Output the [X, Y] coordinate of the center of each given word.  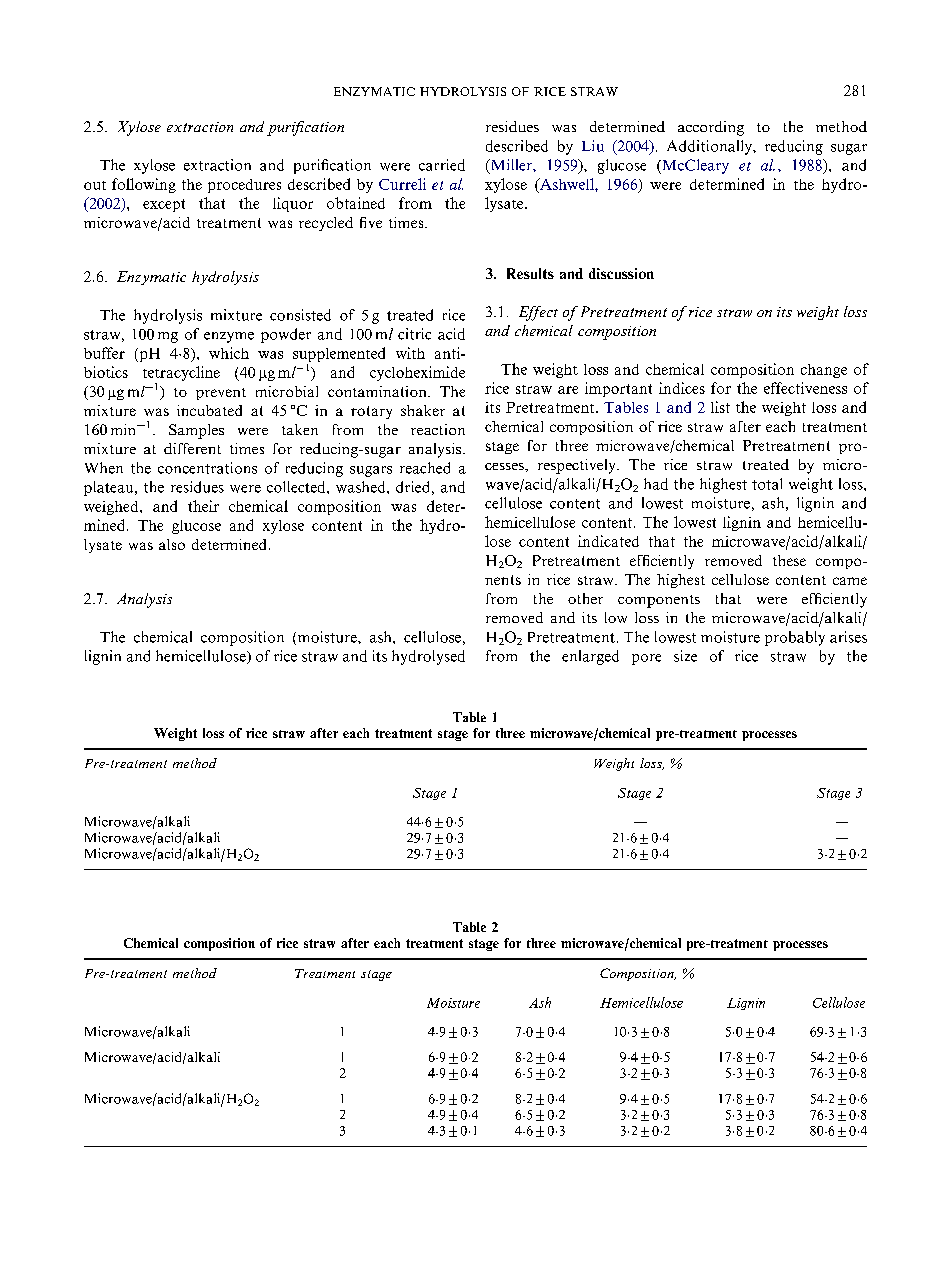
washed [362, 487]
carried [442, 165]
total [767, 484]
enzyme [229, 337]
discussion [621, 273]
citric [414, 334]
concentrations [207, 468]
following [144, 185]
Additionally [710, 147]
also [172, 544]
